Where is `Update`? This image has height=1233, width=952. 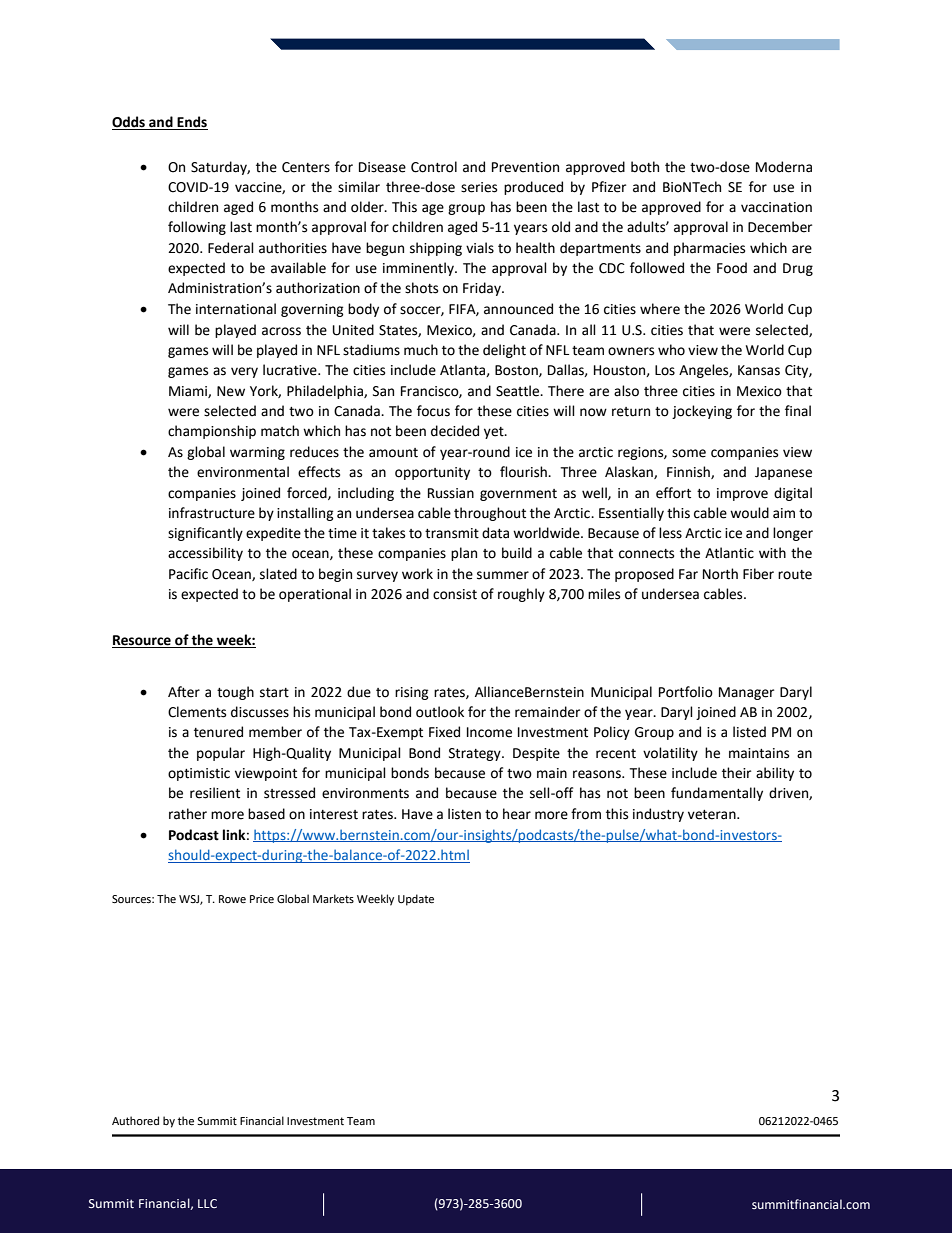 Update is located at coordinates (416, 900).
